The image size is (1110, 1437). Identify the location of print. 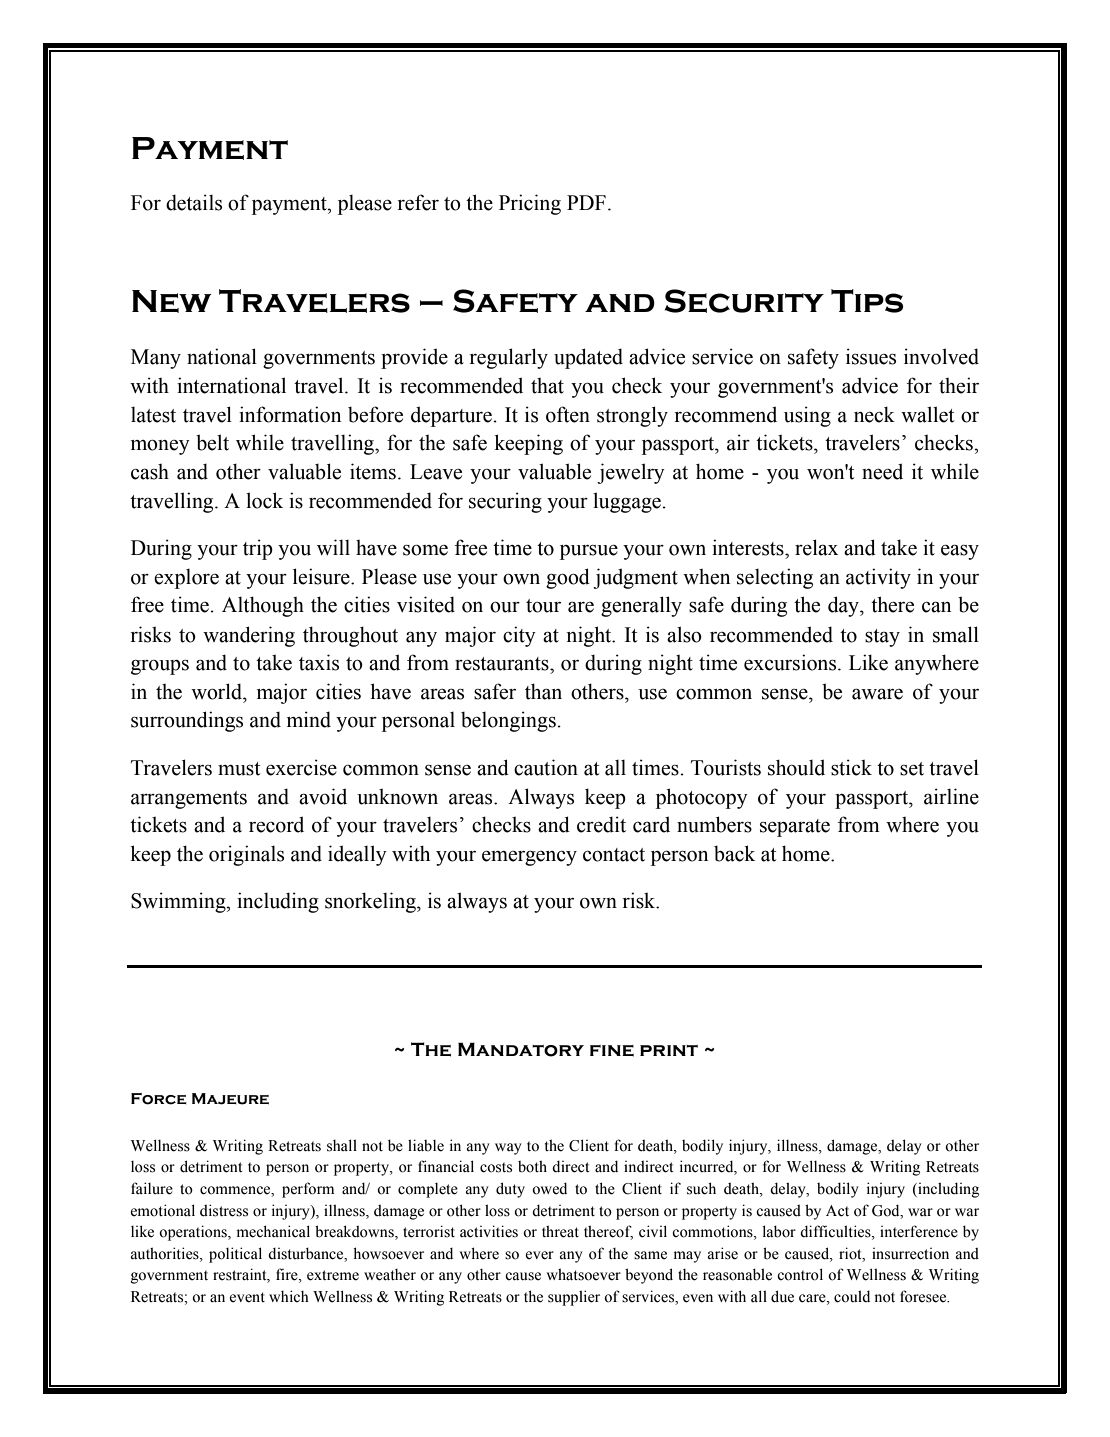
(669, 1050).
